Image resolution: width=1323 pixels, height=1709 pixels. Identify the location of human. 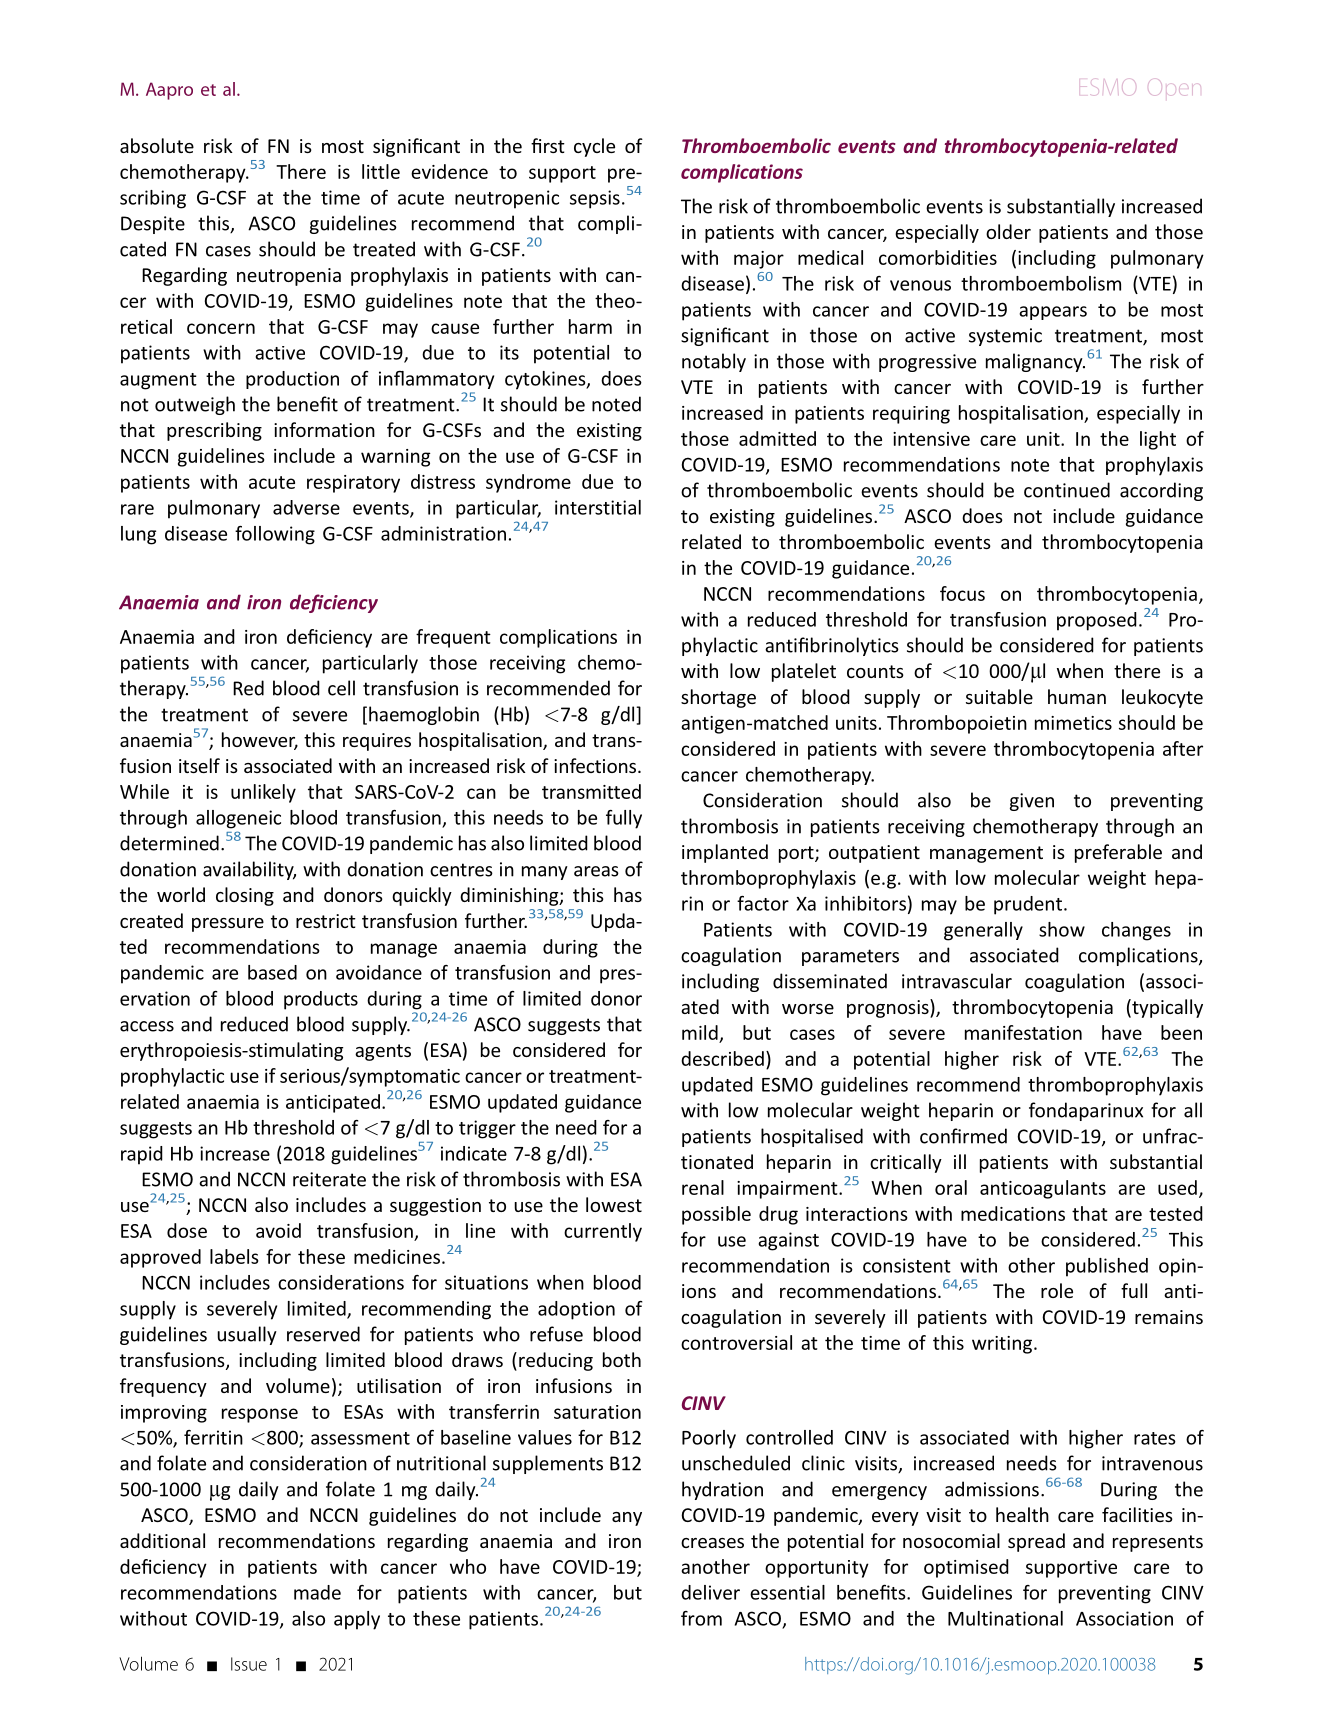
(1077, 696).
